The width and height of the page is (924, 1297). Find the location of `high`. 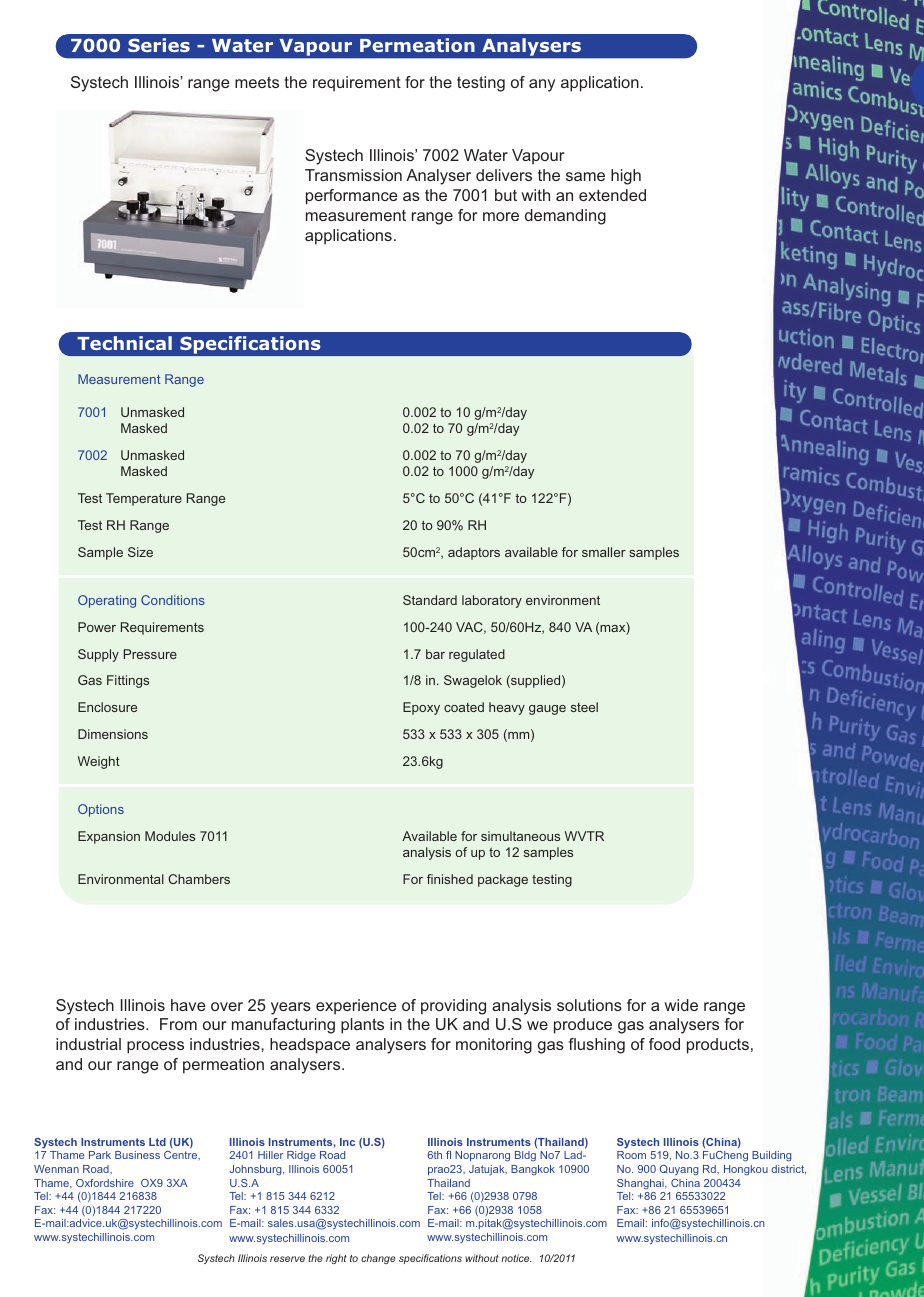

high is located at coordinates (626, 177).
